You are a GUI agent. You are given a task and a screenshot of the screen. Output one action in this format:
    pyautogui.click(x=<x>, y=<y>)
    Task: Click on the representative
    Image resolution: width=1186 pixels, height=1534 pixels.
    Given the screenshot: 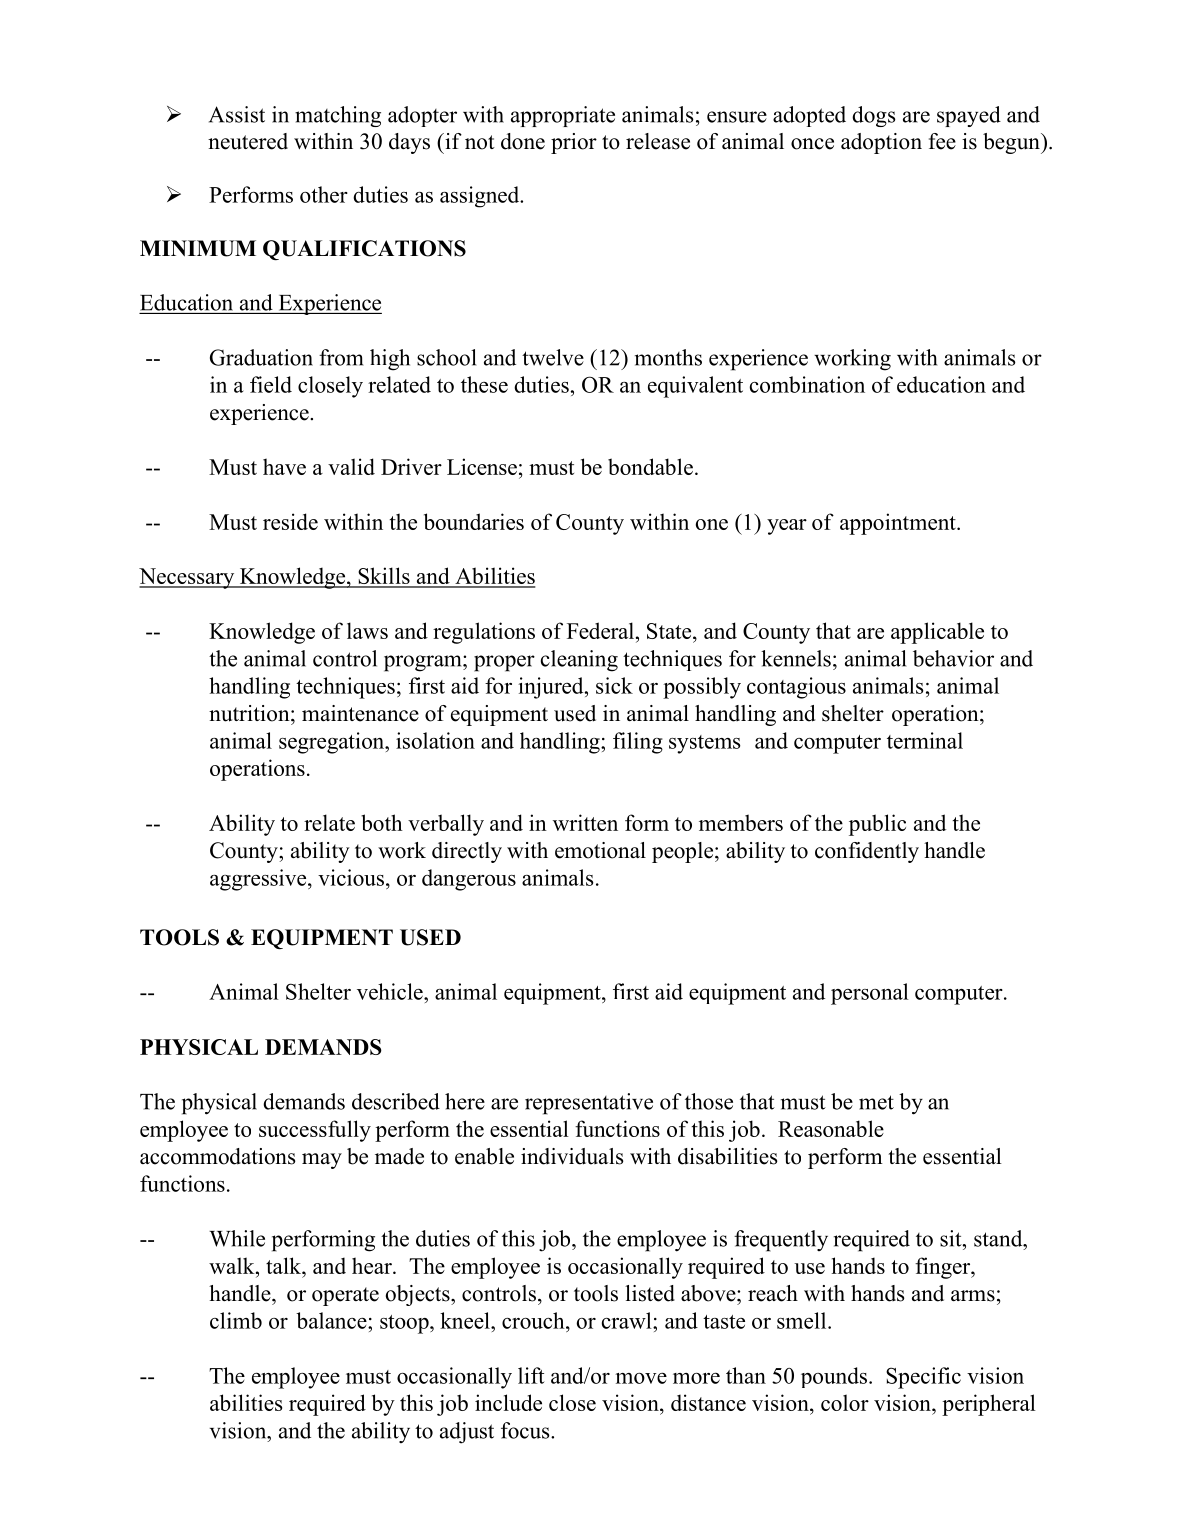 What is the action you would take?
    pyautogui.click(x=589, y=1104)
